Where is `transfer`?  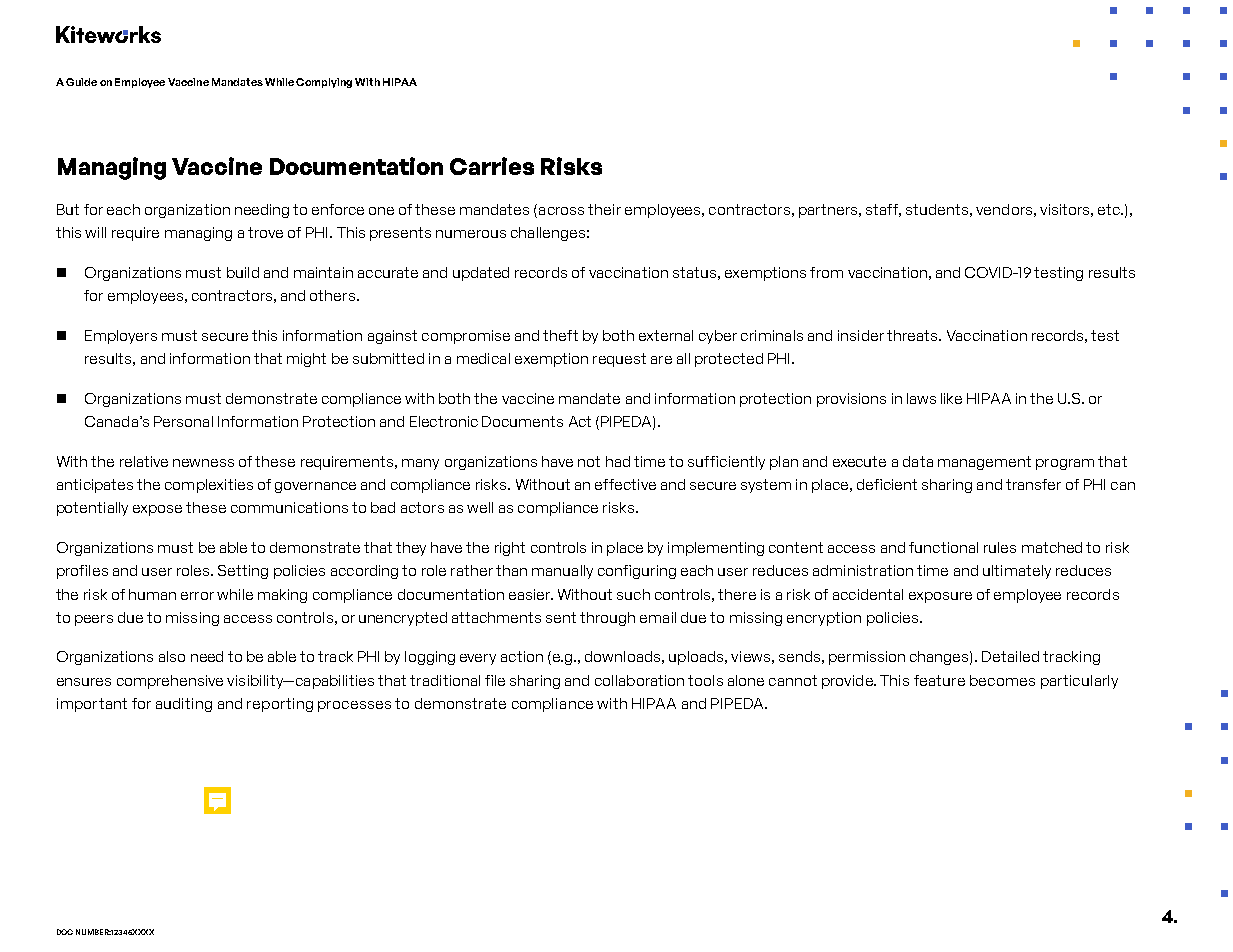 transfer is located at coordinates (1033, 484).
